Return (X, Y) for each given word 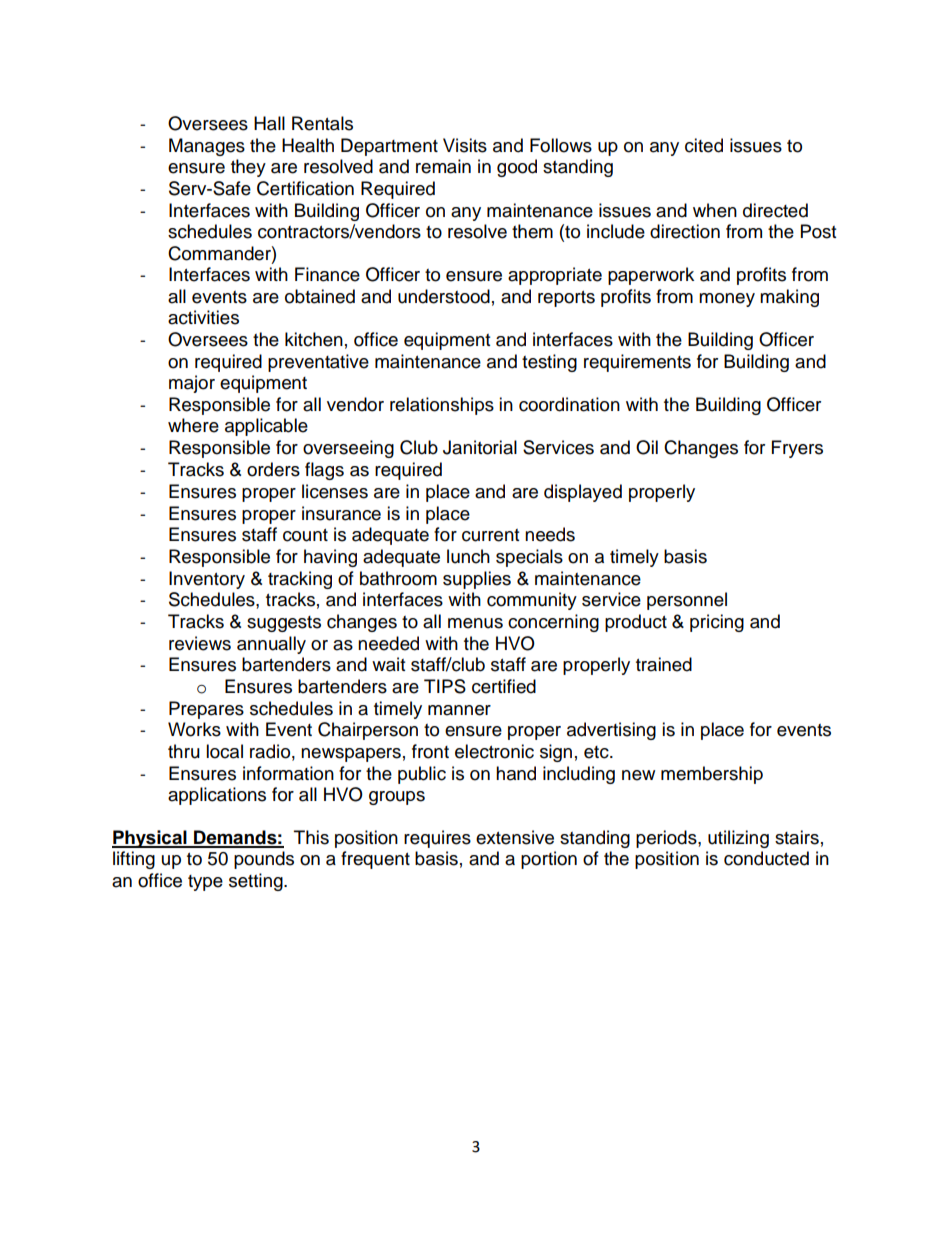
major (192, 384)
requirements (637, 363)
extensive (515, 837)
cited (704, 145)
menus (475, 623)
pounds (264, 860)
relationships (442, 406)
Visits (465, 145)
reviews (200, 643)
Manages (207, 147)
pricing (717, 623)
